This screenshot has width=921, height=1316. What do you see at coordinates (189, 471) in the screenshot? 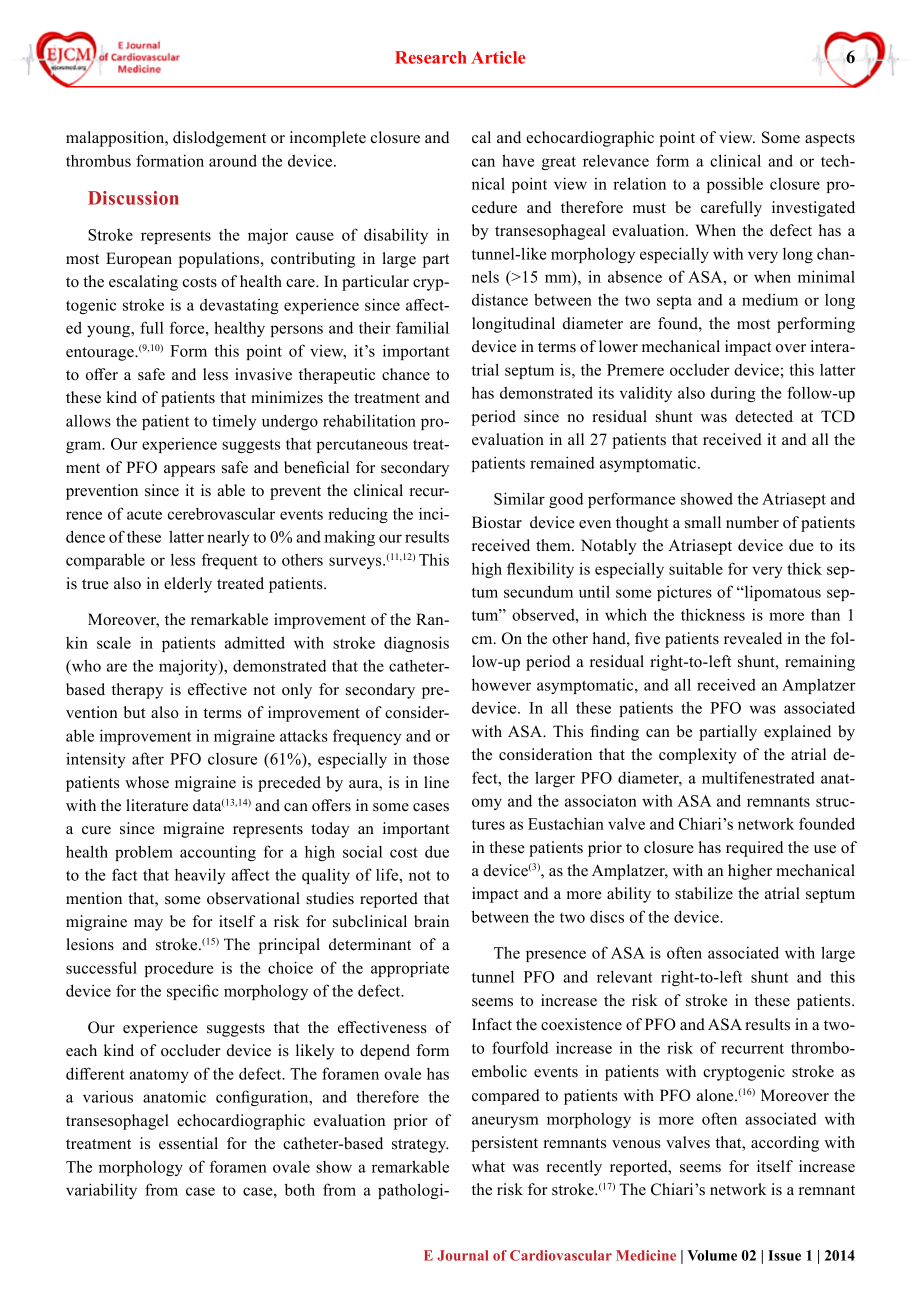
I see `appears` at bounding box center [189, 471].
